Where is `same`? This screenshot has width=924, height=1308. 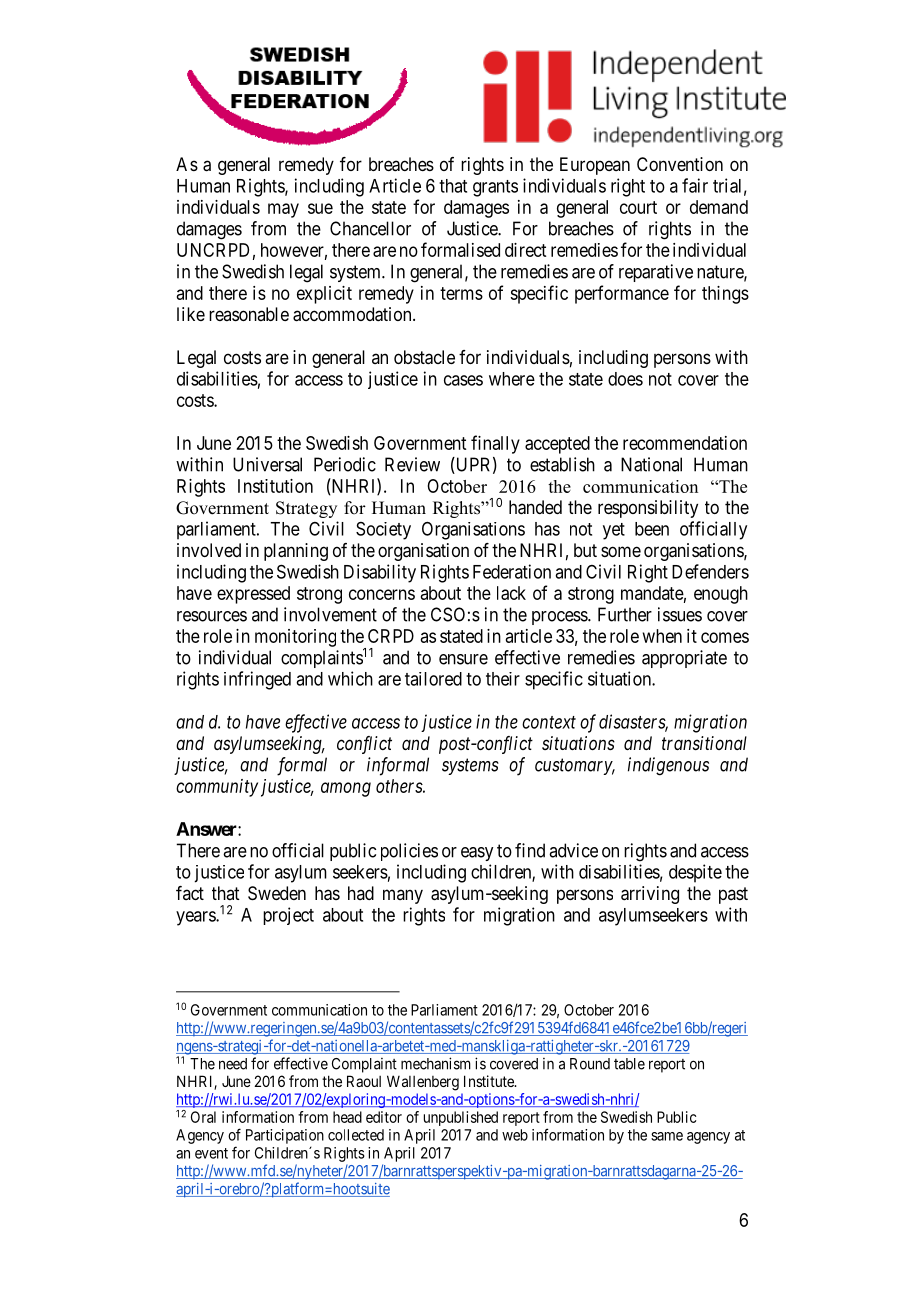
same is located at coordinates (667, 1136).
